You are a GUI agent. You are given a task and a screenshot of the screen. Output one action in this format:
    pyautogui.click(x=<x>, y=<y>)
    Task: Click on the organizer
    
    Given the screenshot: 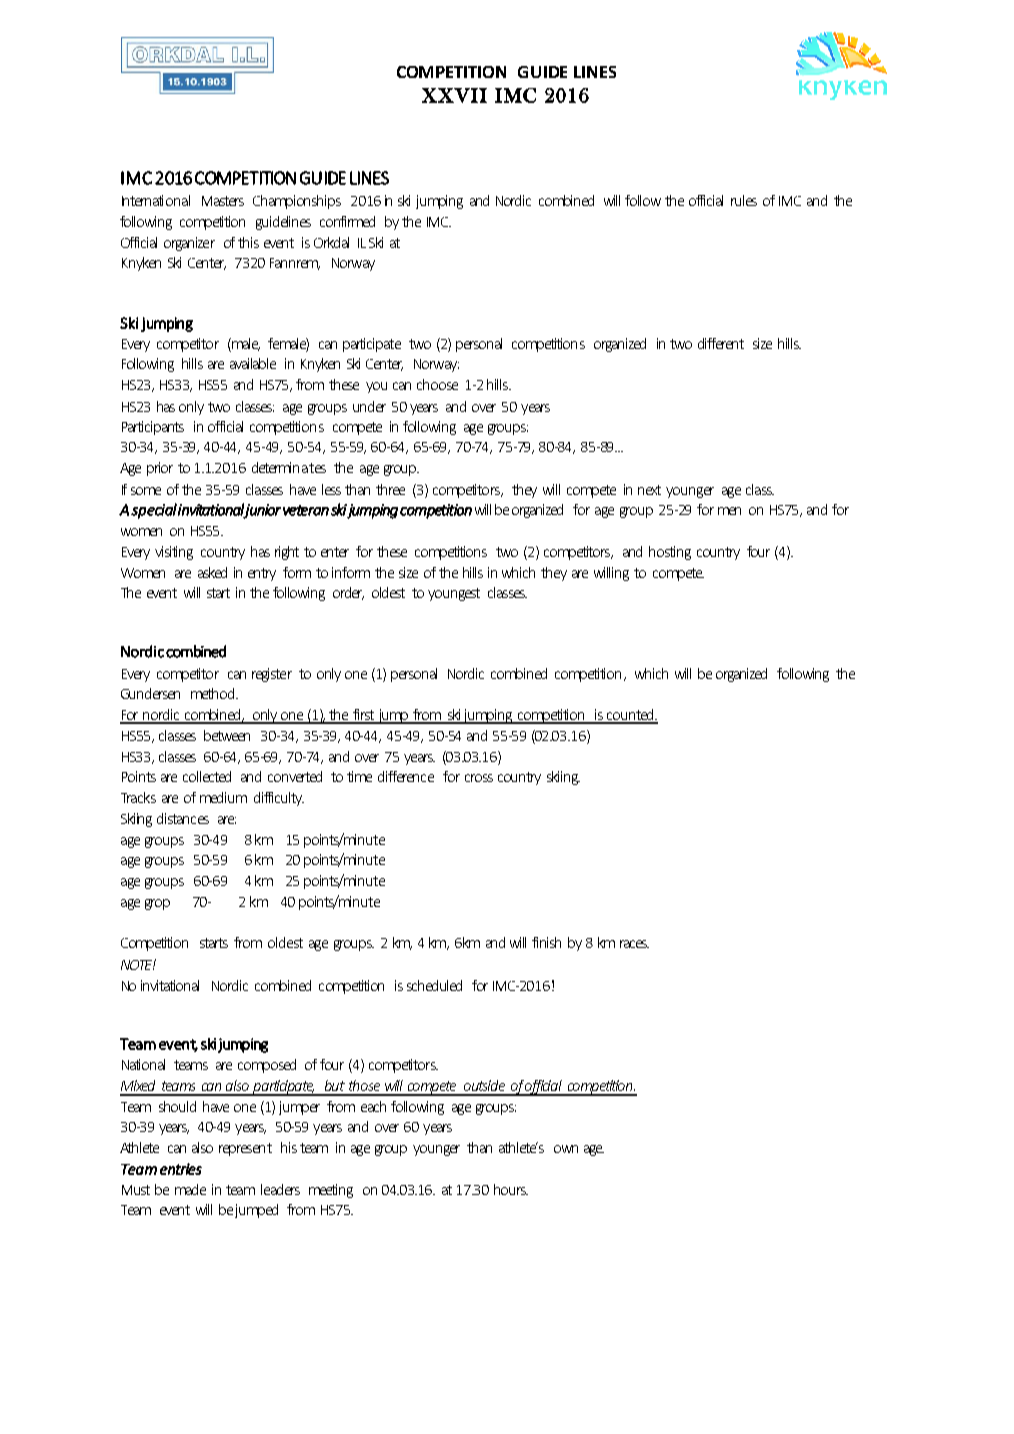 What is the action you would take?
    pyautogui.click(x=189, y=244)
